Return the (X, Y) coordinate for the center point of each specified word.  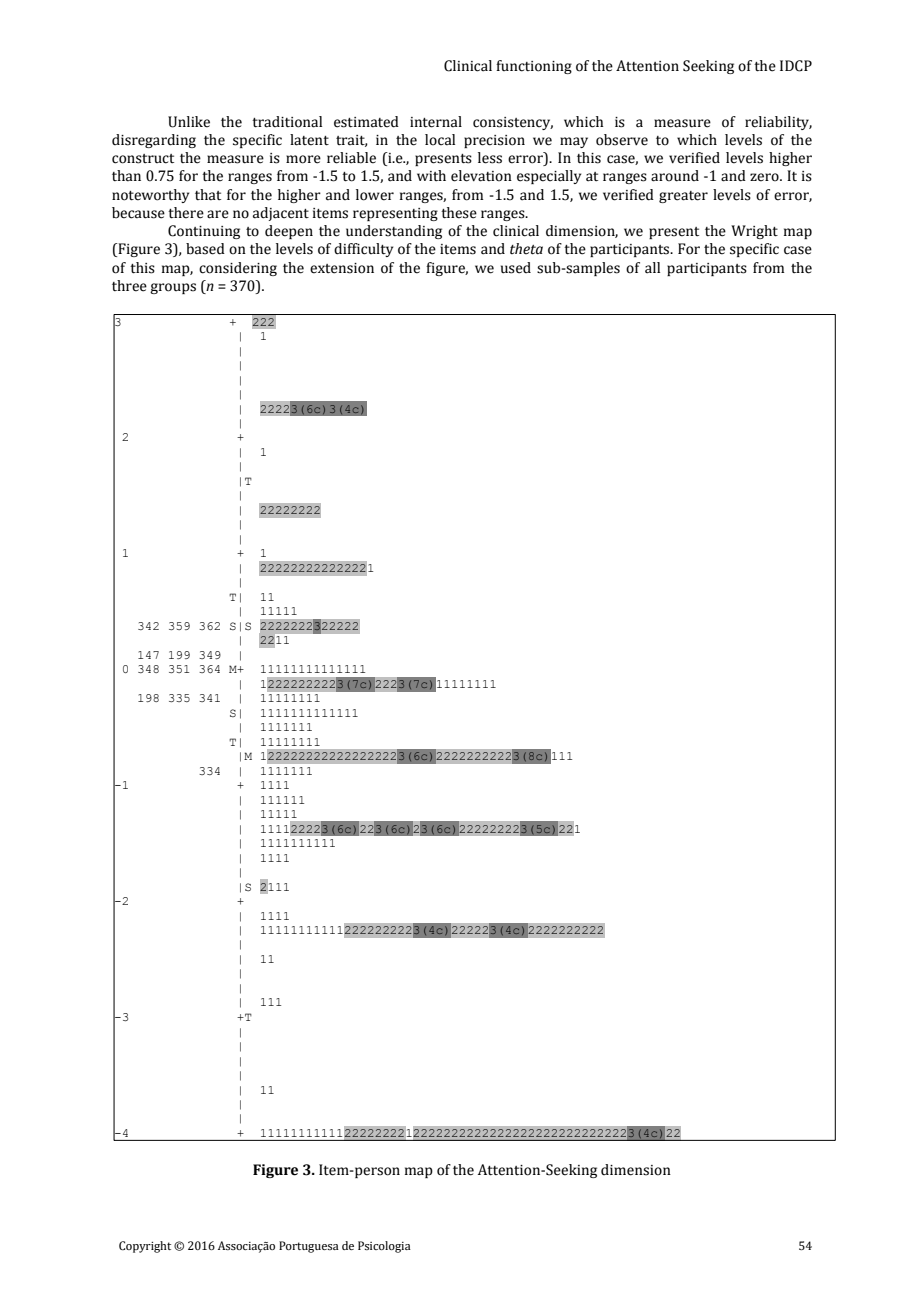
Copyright (145, 1247)
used (516, 268)
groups (173, 288)
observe (622, 140)
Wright (754, 232)
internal (436, 122)
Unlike (189, 122)
